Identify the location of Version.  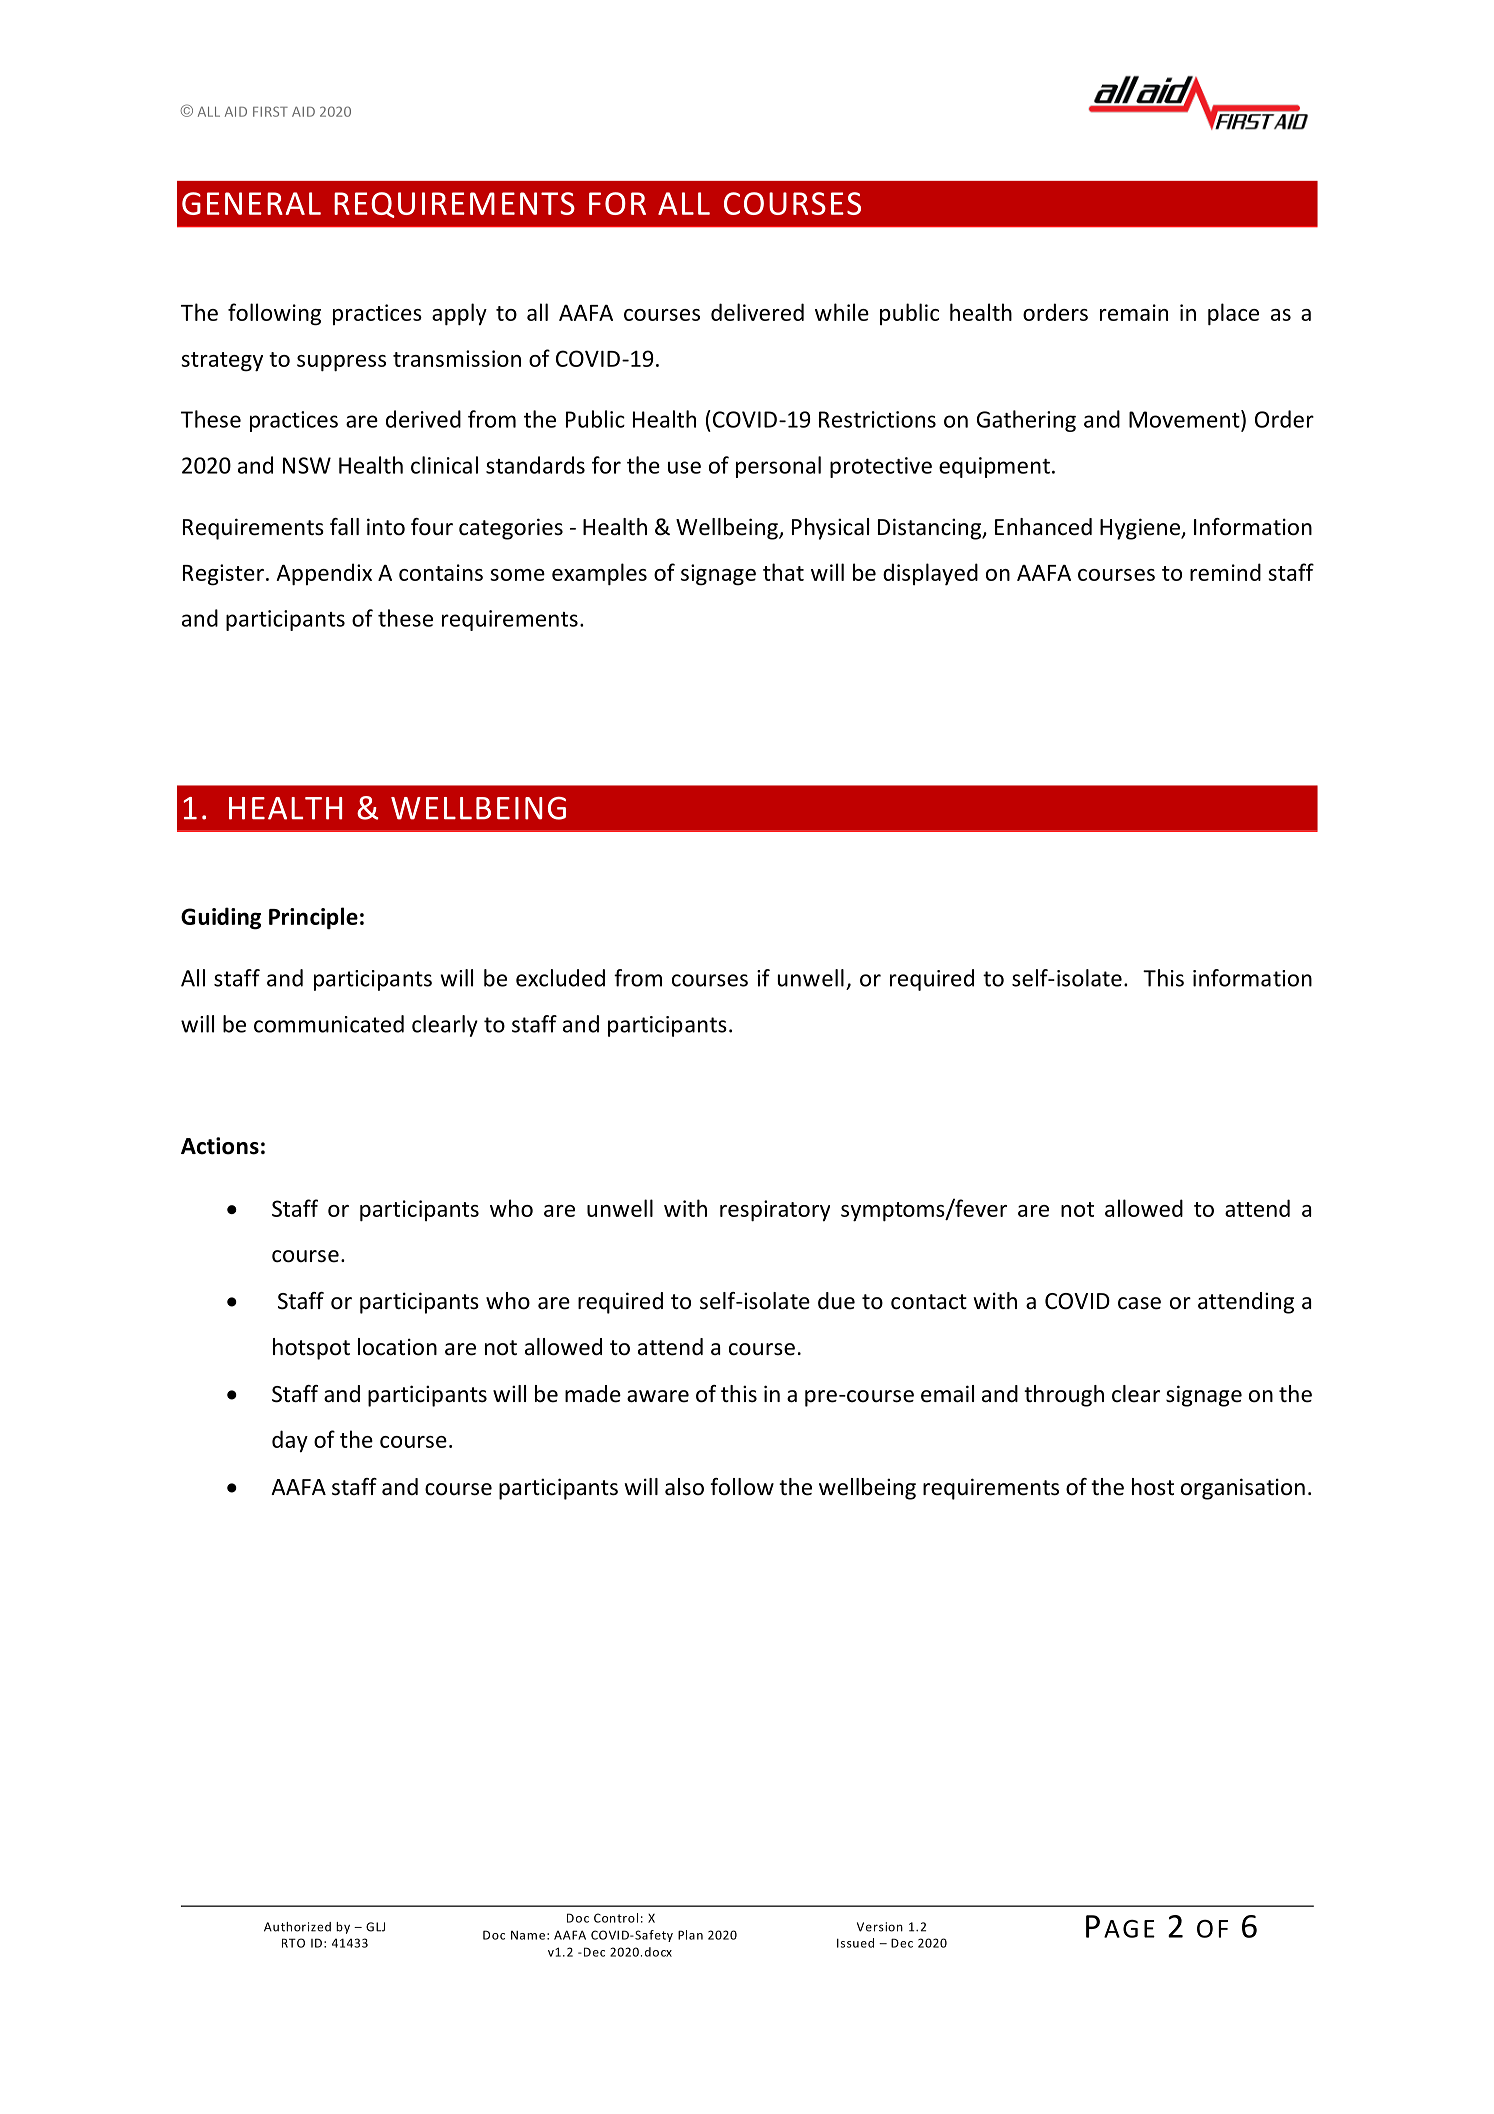
(880, 1927).
